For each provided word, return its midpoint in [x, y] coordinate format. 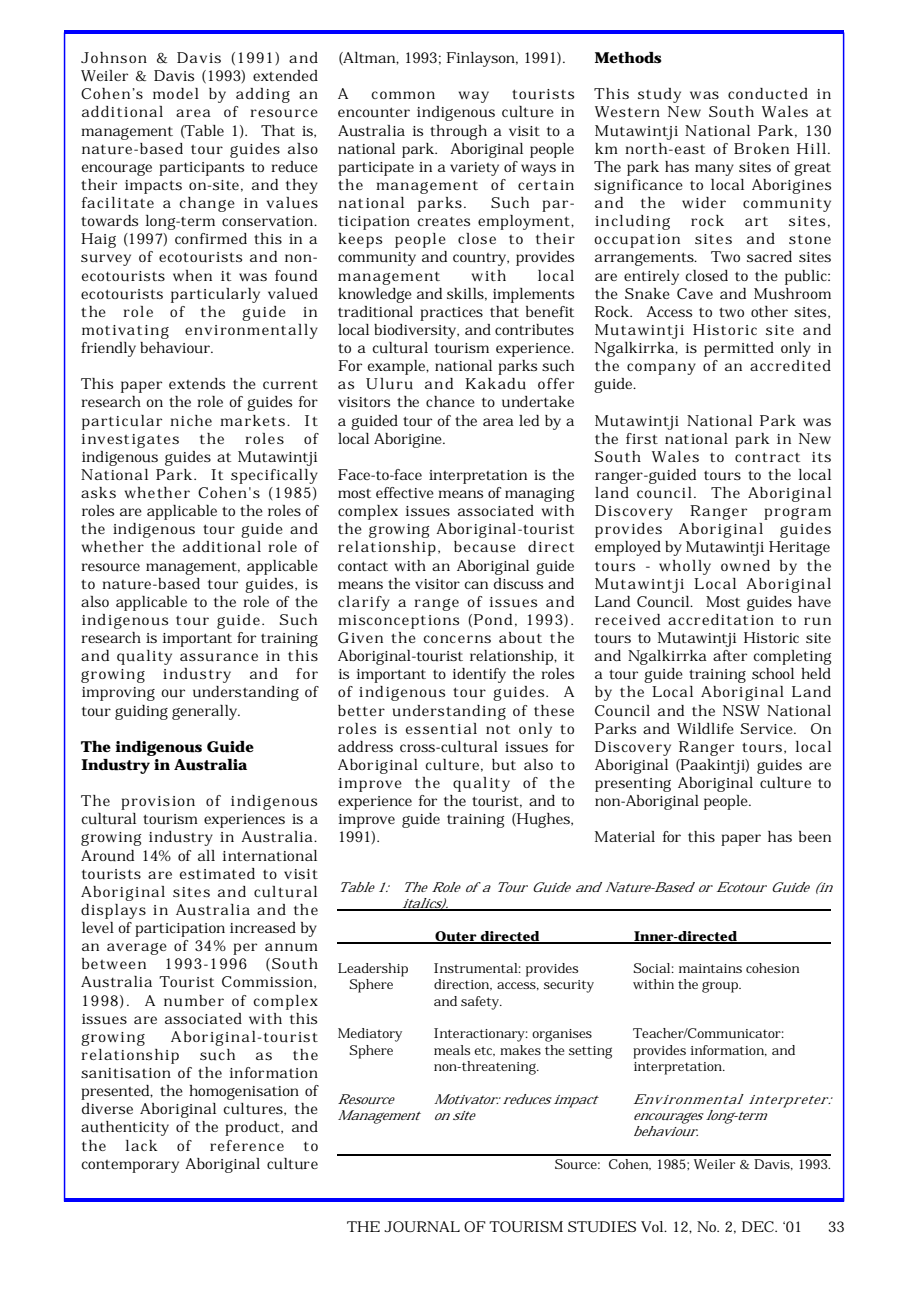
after [730, 655]
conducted [768, 94]
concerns [457, 639]
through [458, 132]
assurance [219, 657]
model [176, 93]
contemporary [130, 1166]
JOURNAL [422, 1226]
